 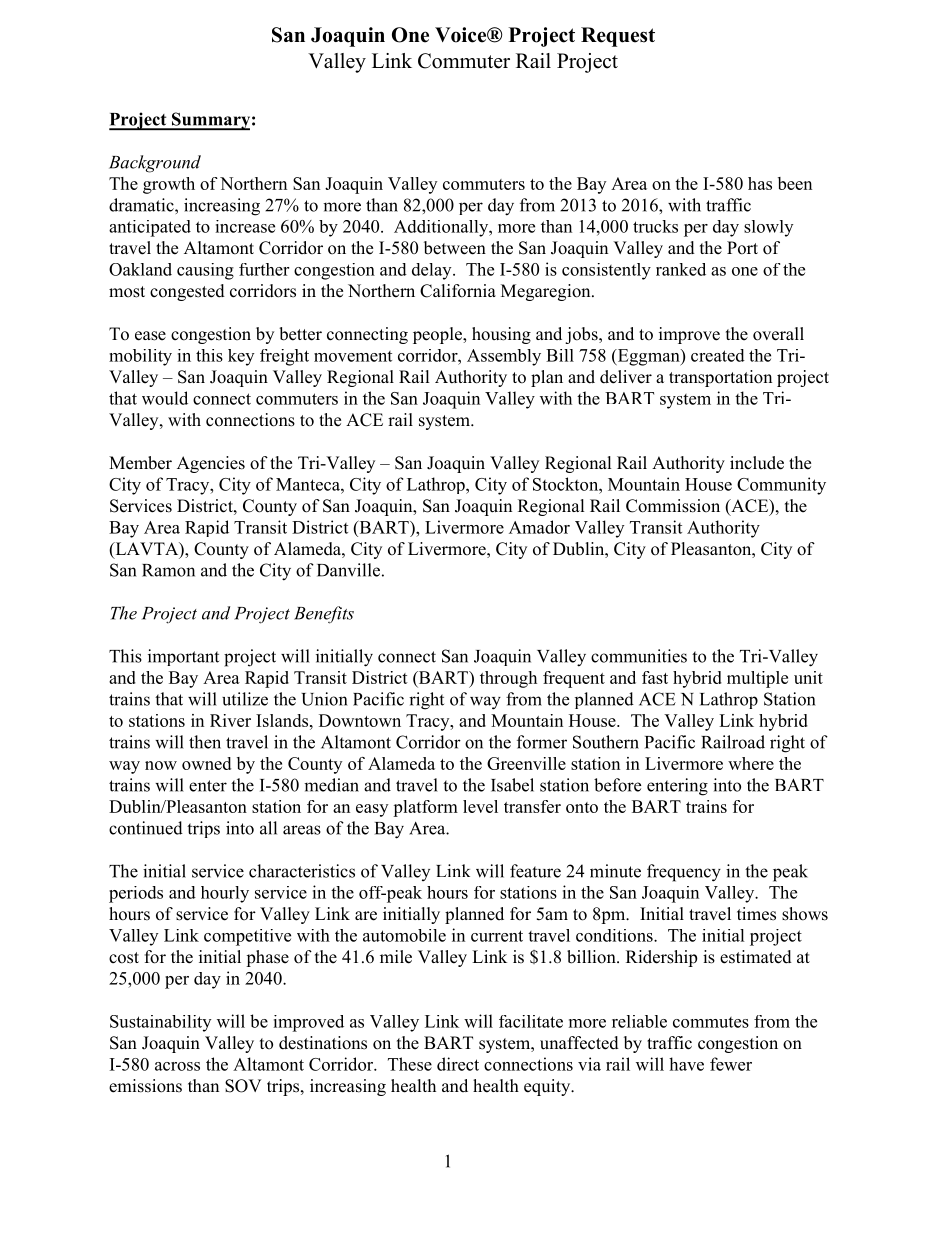 What do you see at coordinates (751, 763) in the image?
I see `where` at bounding box center [751, 763].
